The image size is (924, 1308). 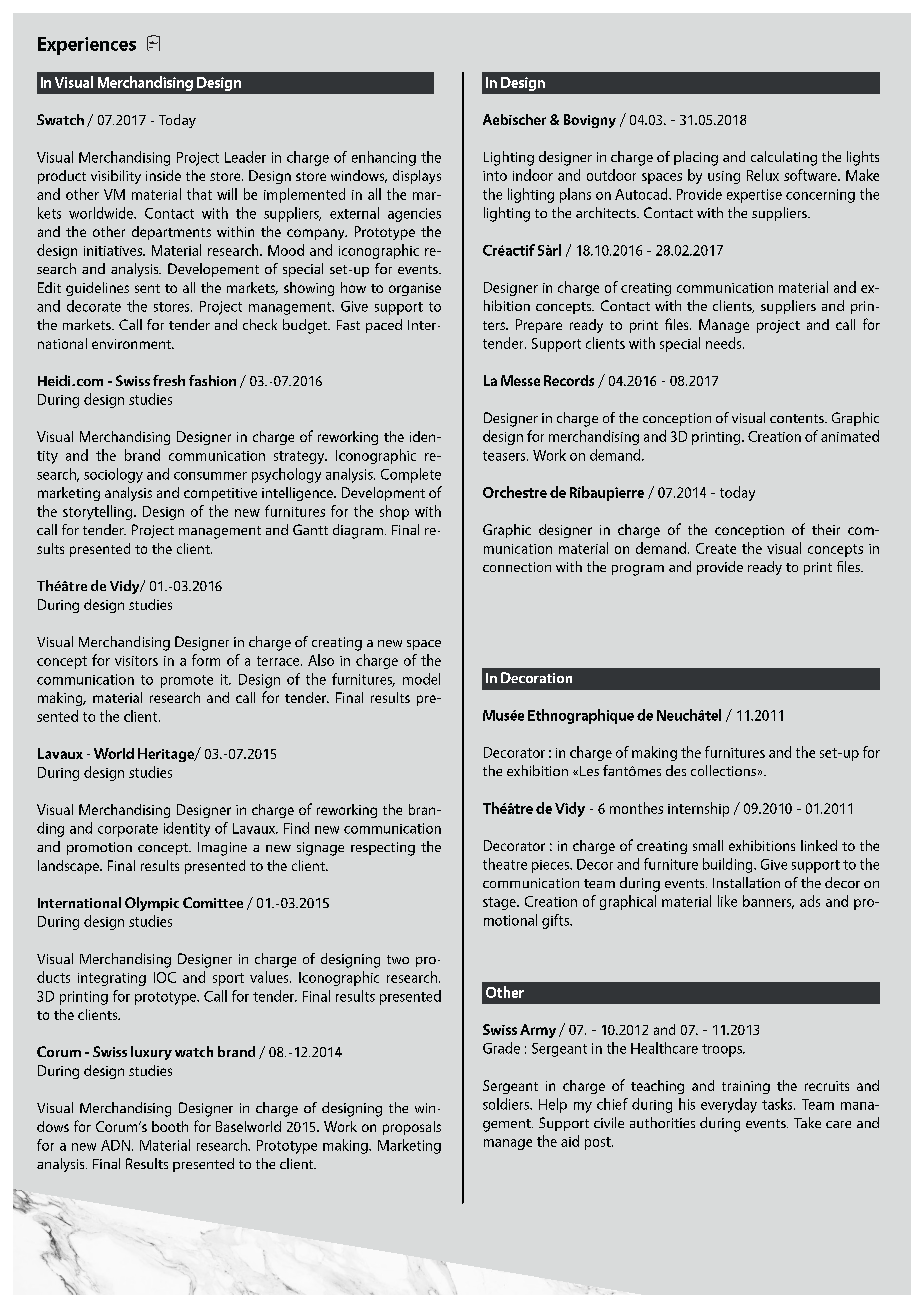 I want to click on paced, so click(x=384, y=326).
